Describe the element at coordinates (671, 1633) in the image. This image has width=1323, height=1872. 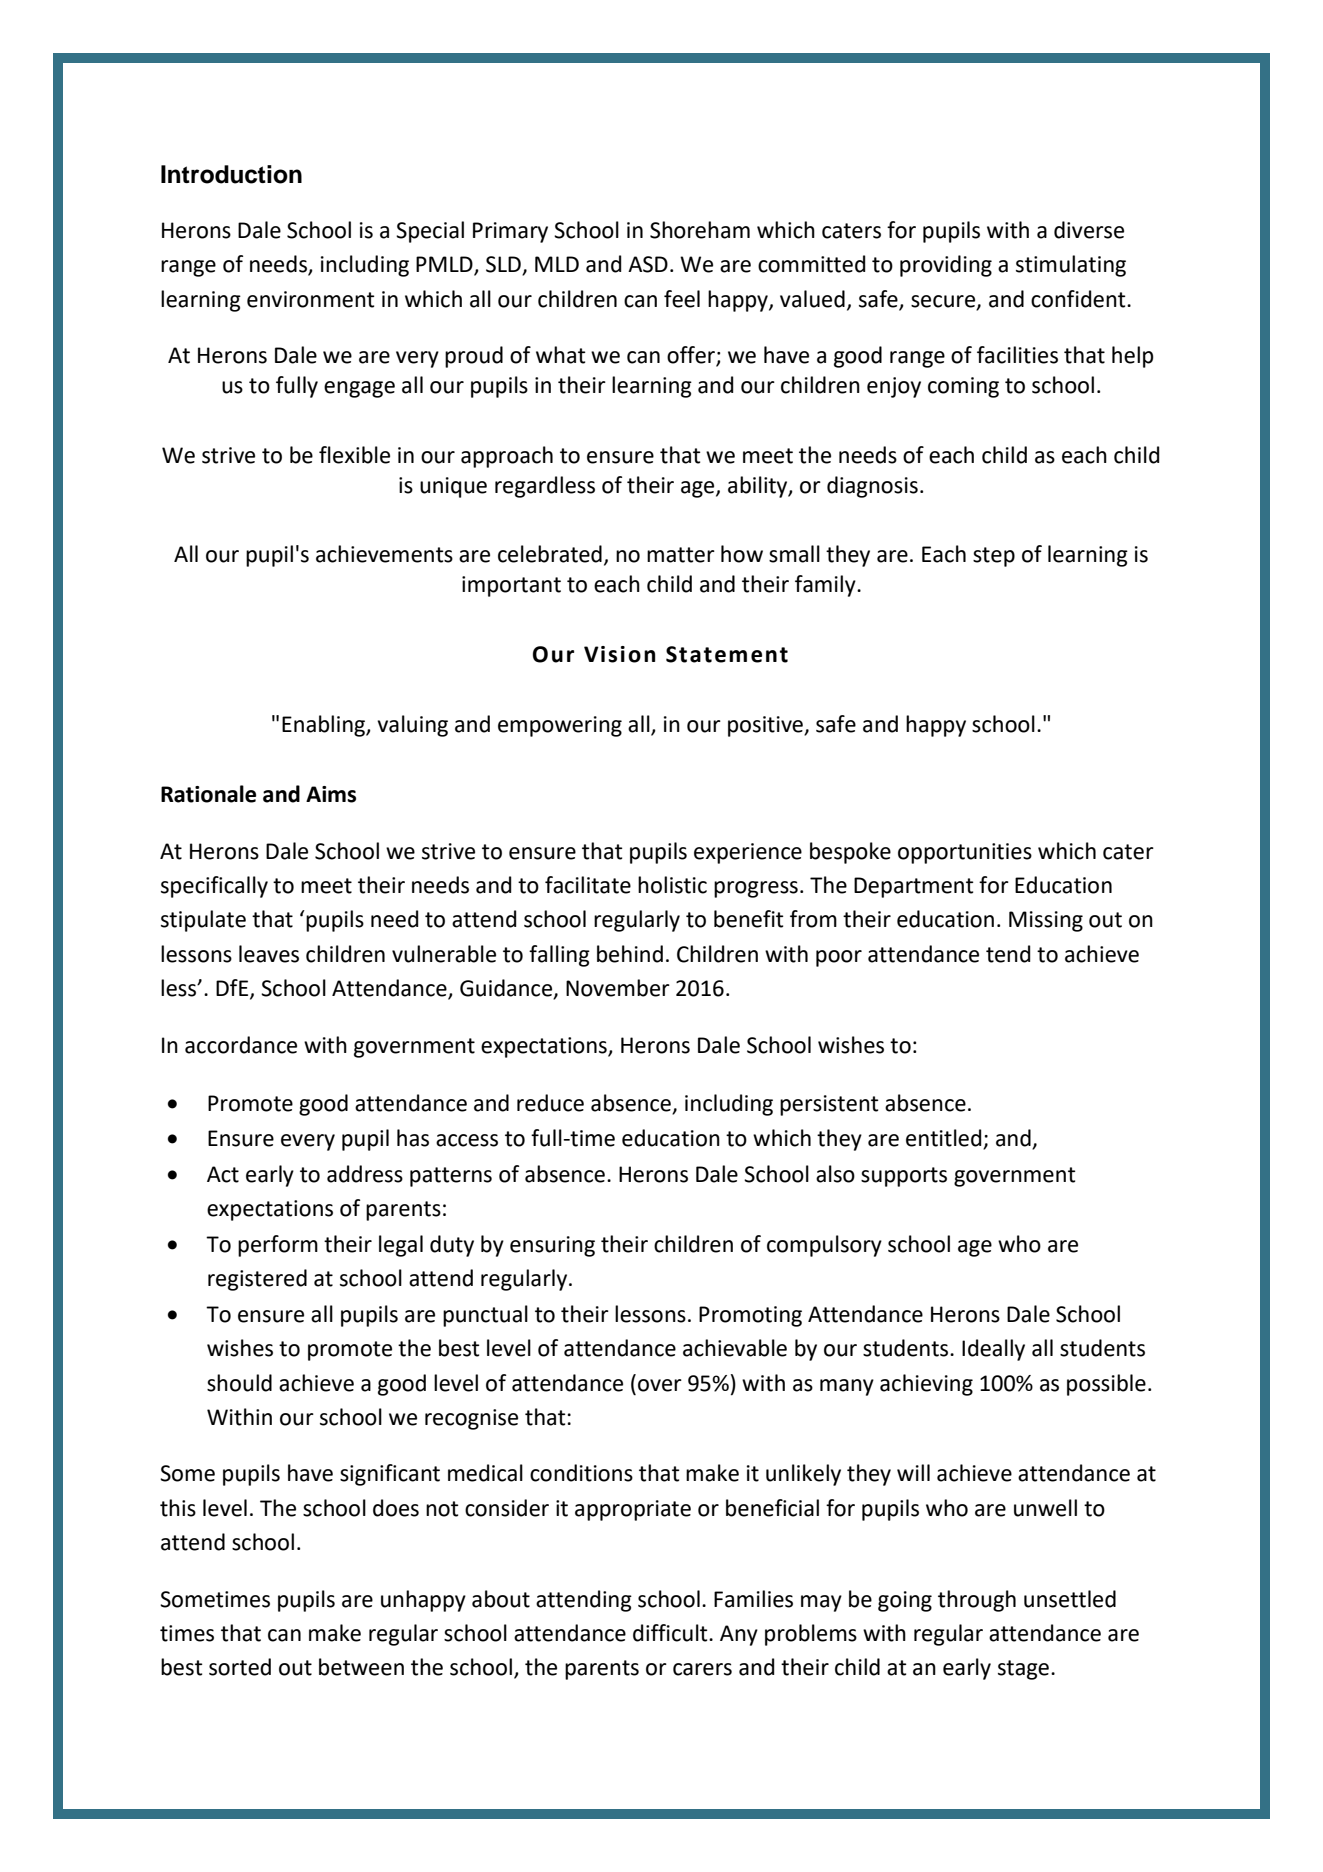
I see `difficult` at that location.
